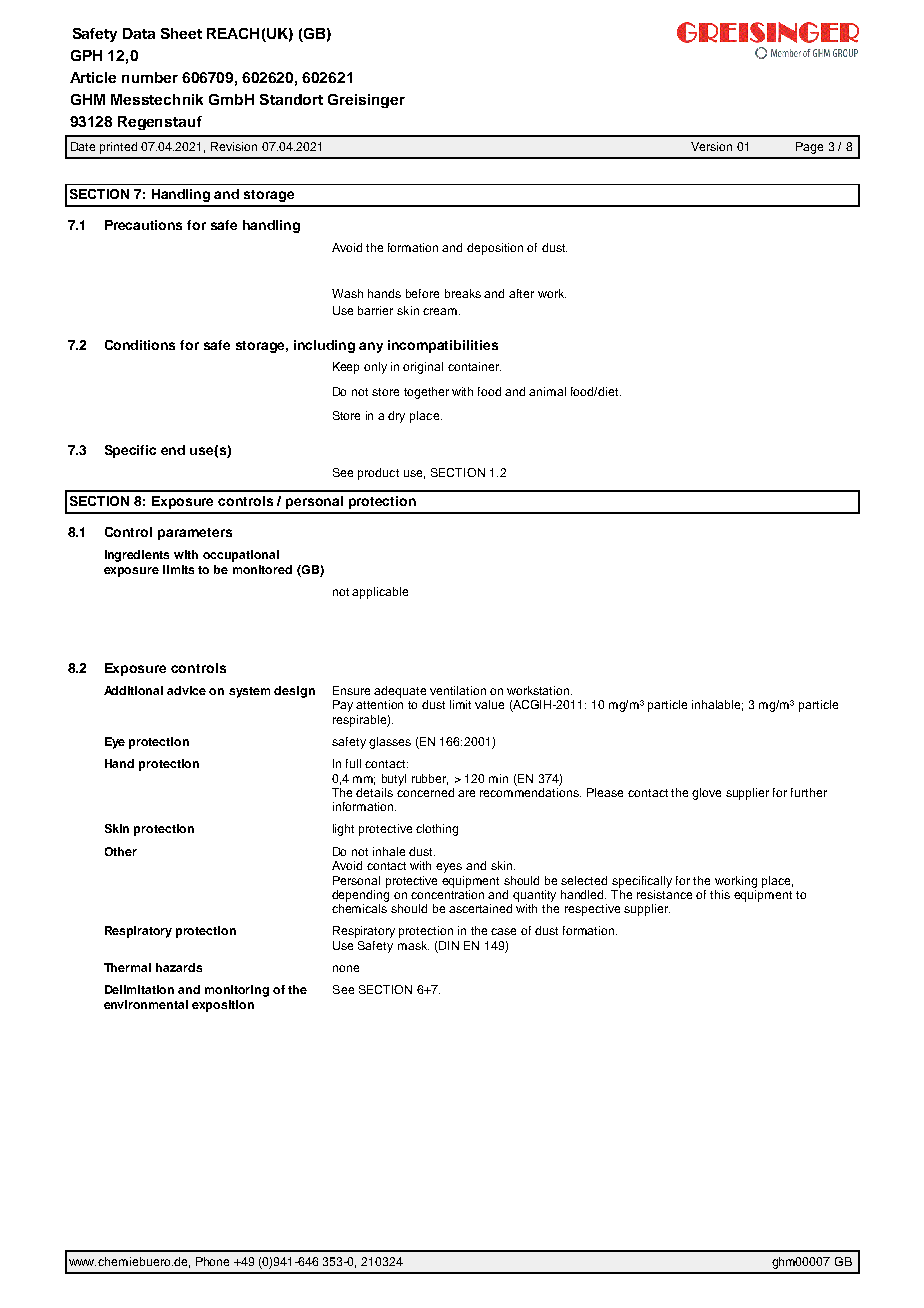  I want to click on glove, so click(706, 794).
